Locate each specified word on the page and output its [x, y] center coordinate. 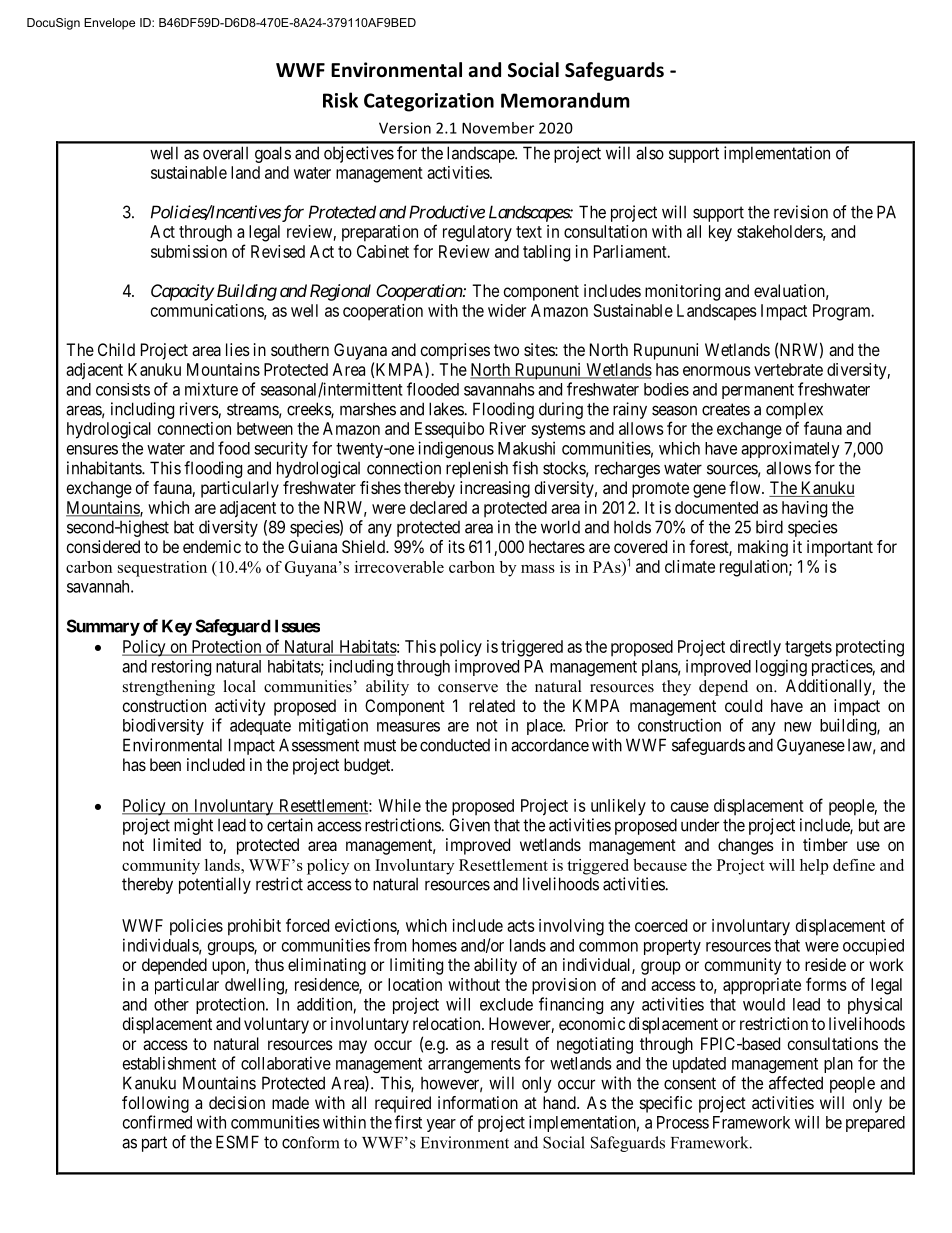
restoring [181, 667]
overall [225, 153]
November [498, 128]
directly [755, 648]
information [478, 1102]
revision [801, 212]
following [155, 1104]
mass [538, 569]
